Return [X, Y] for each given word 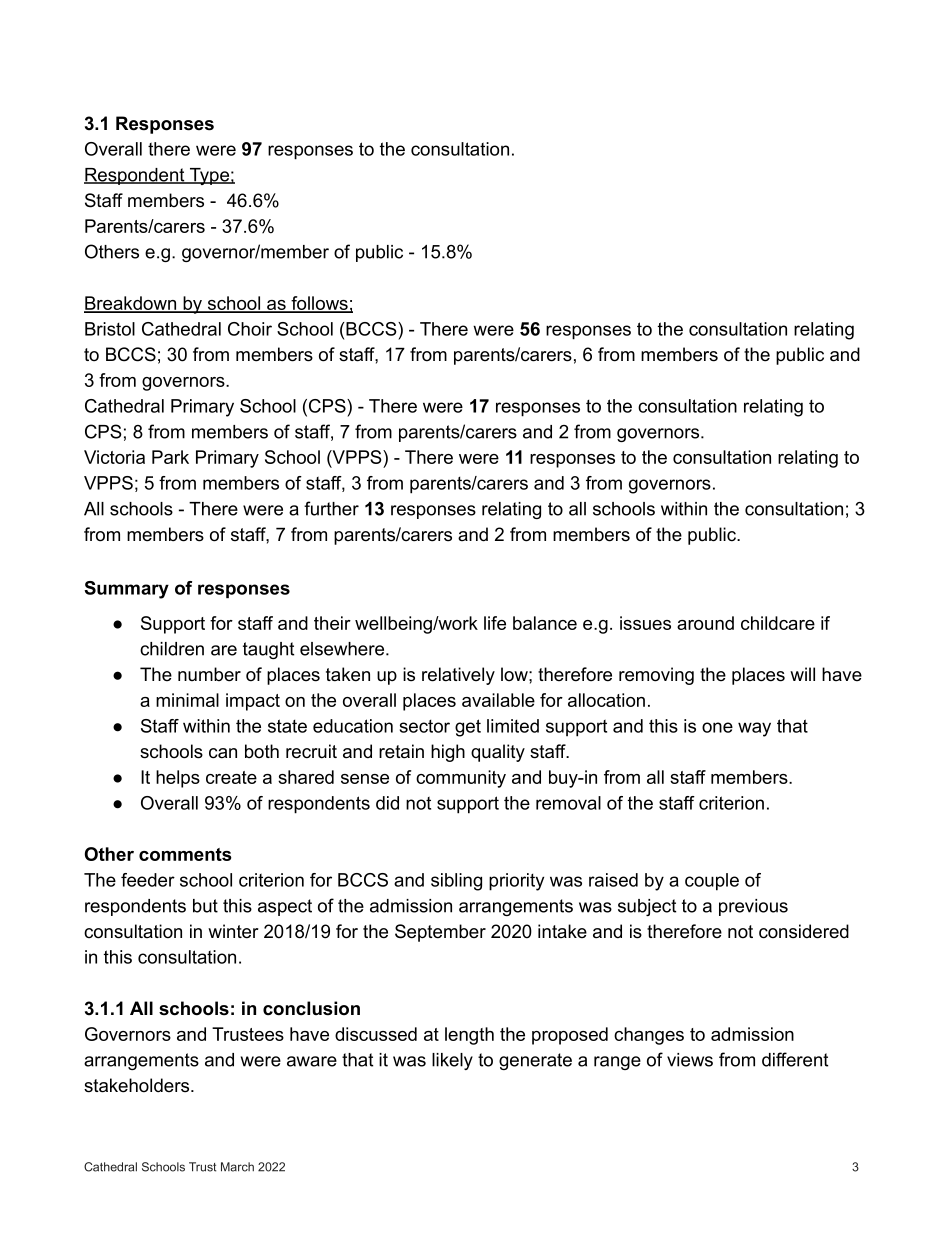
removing [656, 676]
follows [319, 304]
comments [185, 854]
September [440, 933]
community [461, 779]
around [705, 623]
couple [712, 882]
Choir [250, 329]
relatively [458, 676]
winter [233, 931]
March [237, 1167]
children [172, 649]
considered [804, 931]
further [331, 508]
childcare [778, 623]
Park [170, 457]
